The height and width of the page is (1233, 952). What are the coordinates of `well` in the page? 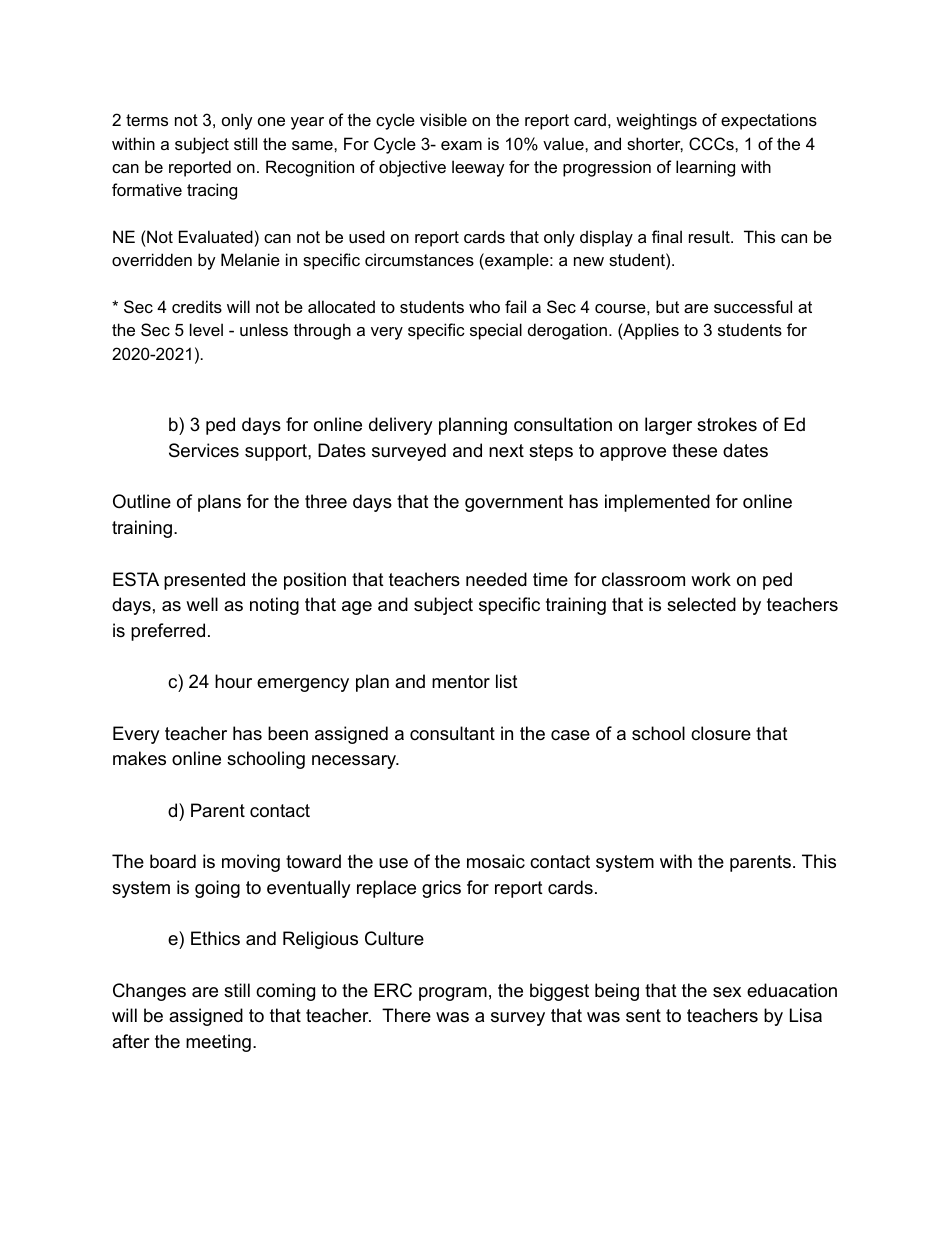 It's located at (202, 604).
